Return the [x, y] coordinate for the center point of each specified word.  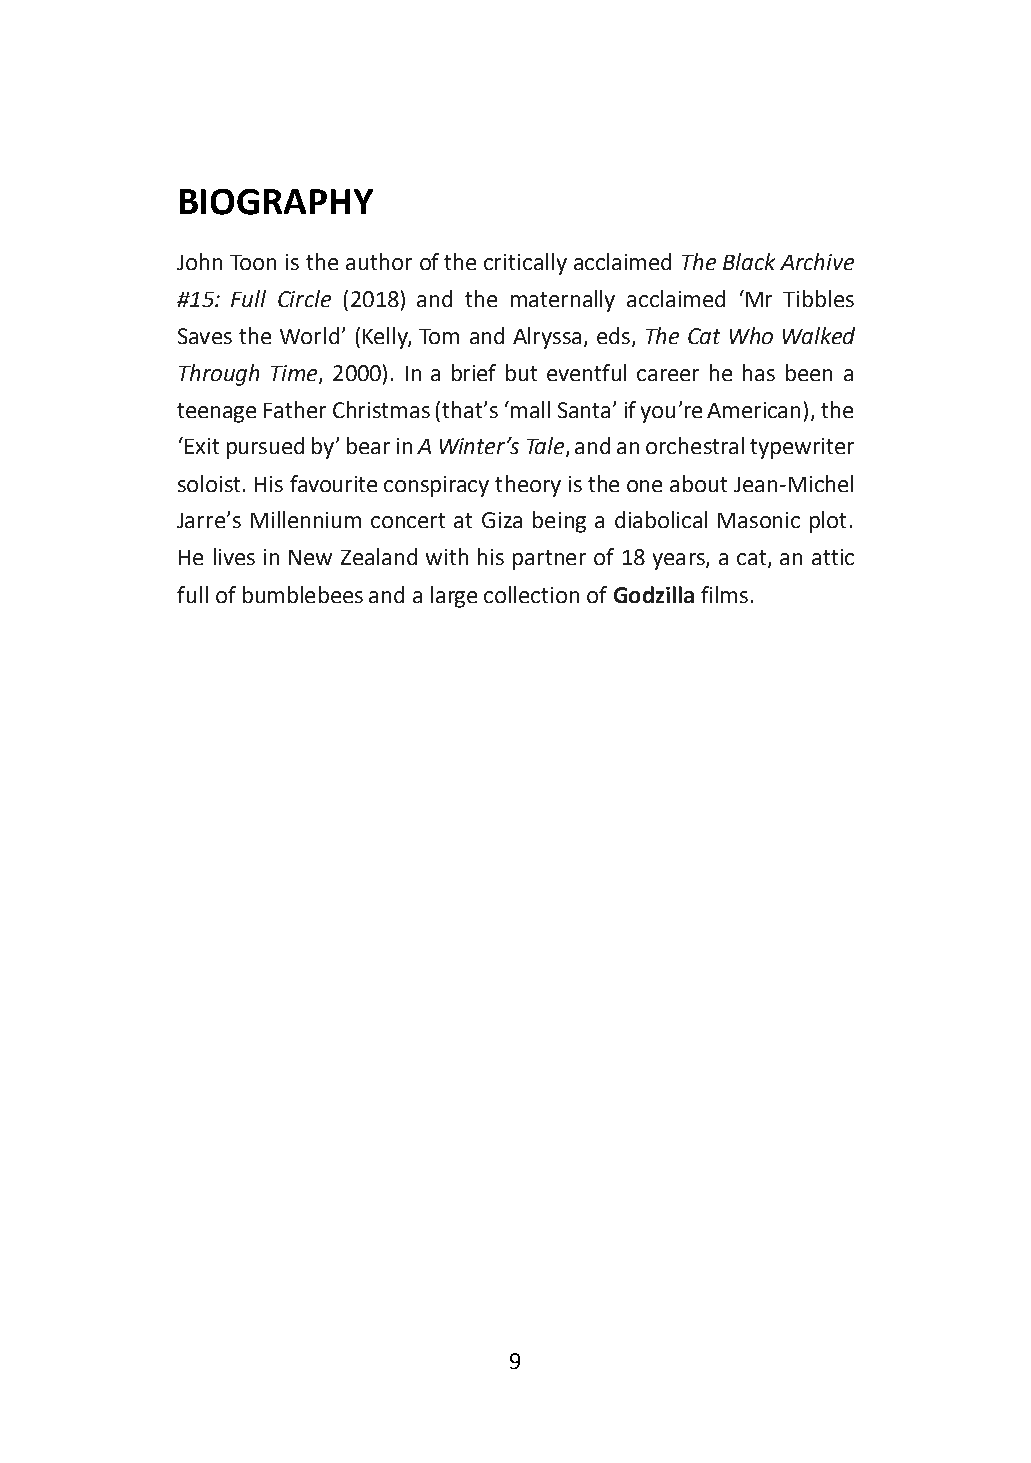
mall [530, 409]
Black [749, 261]
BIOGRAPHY [276, 202]
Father [295, 409]
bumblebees [303, 594]
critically [525, 264]
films [724, 594]
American [753, 410]
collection [531, 594]
